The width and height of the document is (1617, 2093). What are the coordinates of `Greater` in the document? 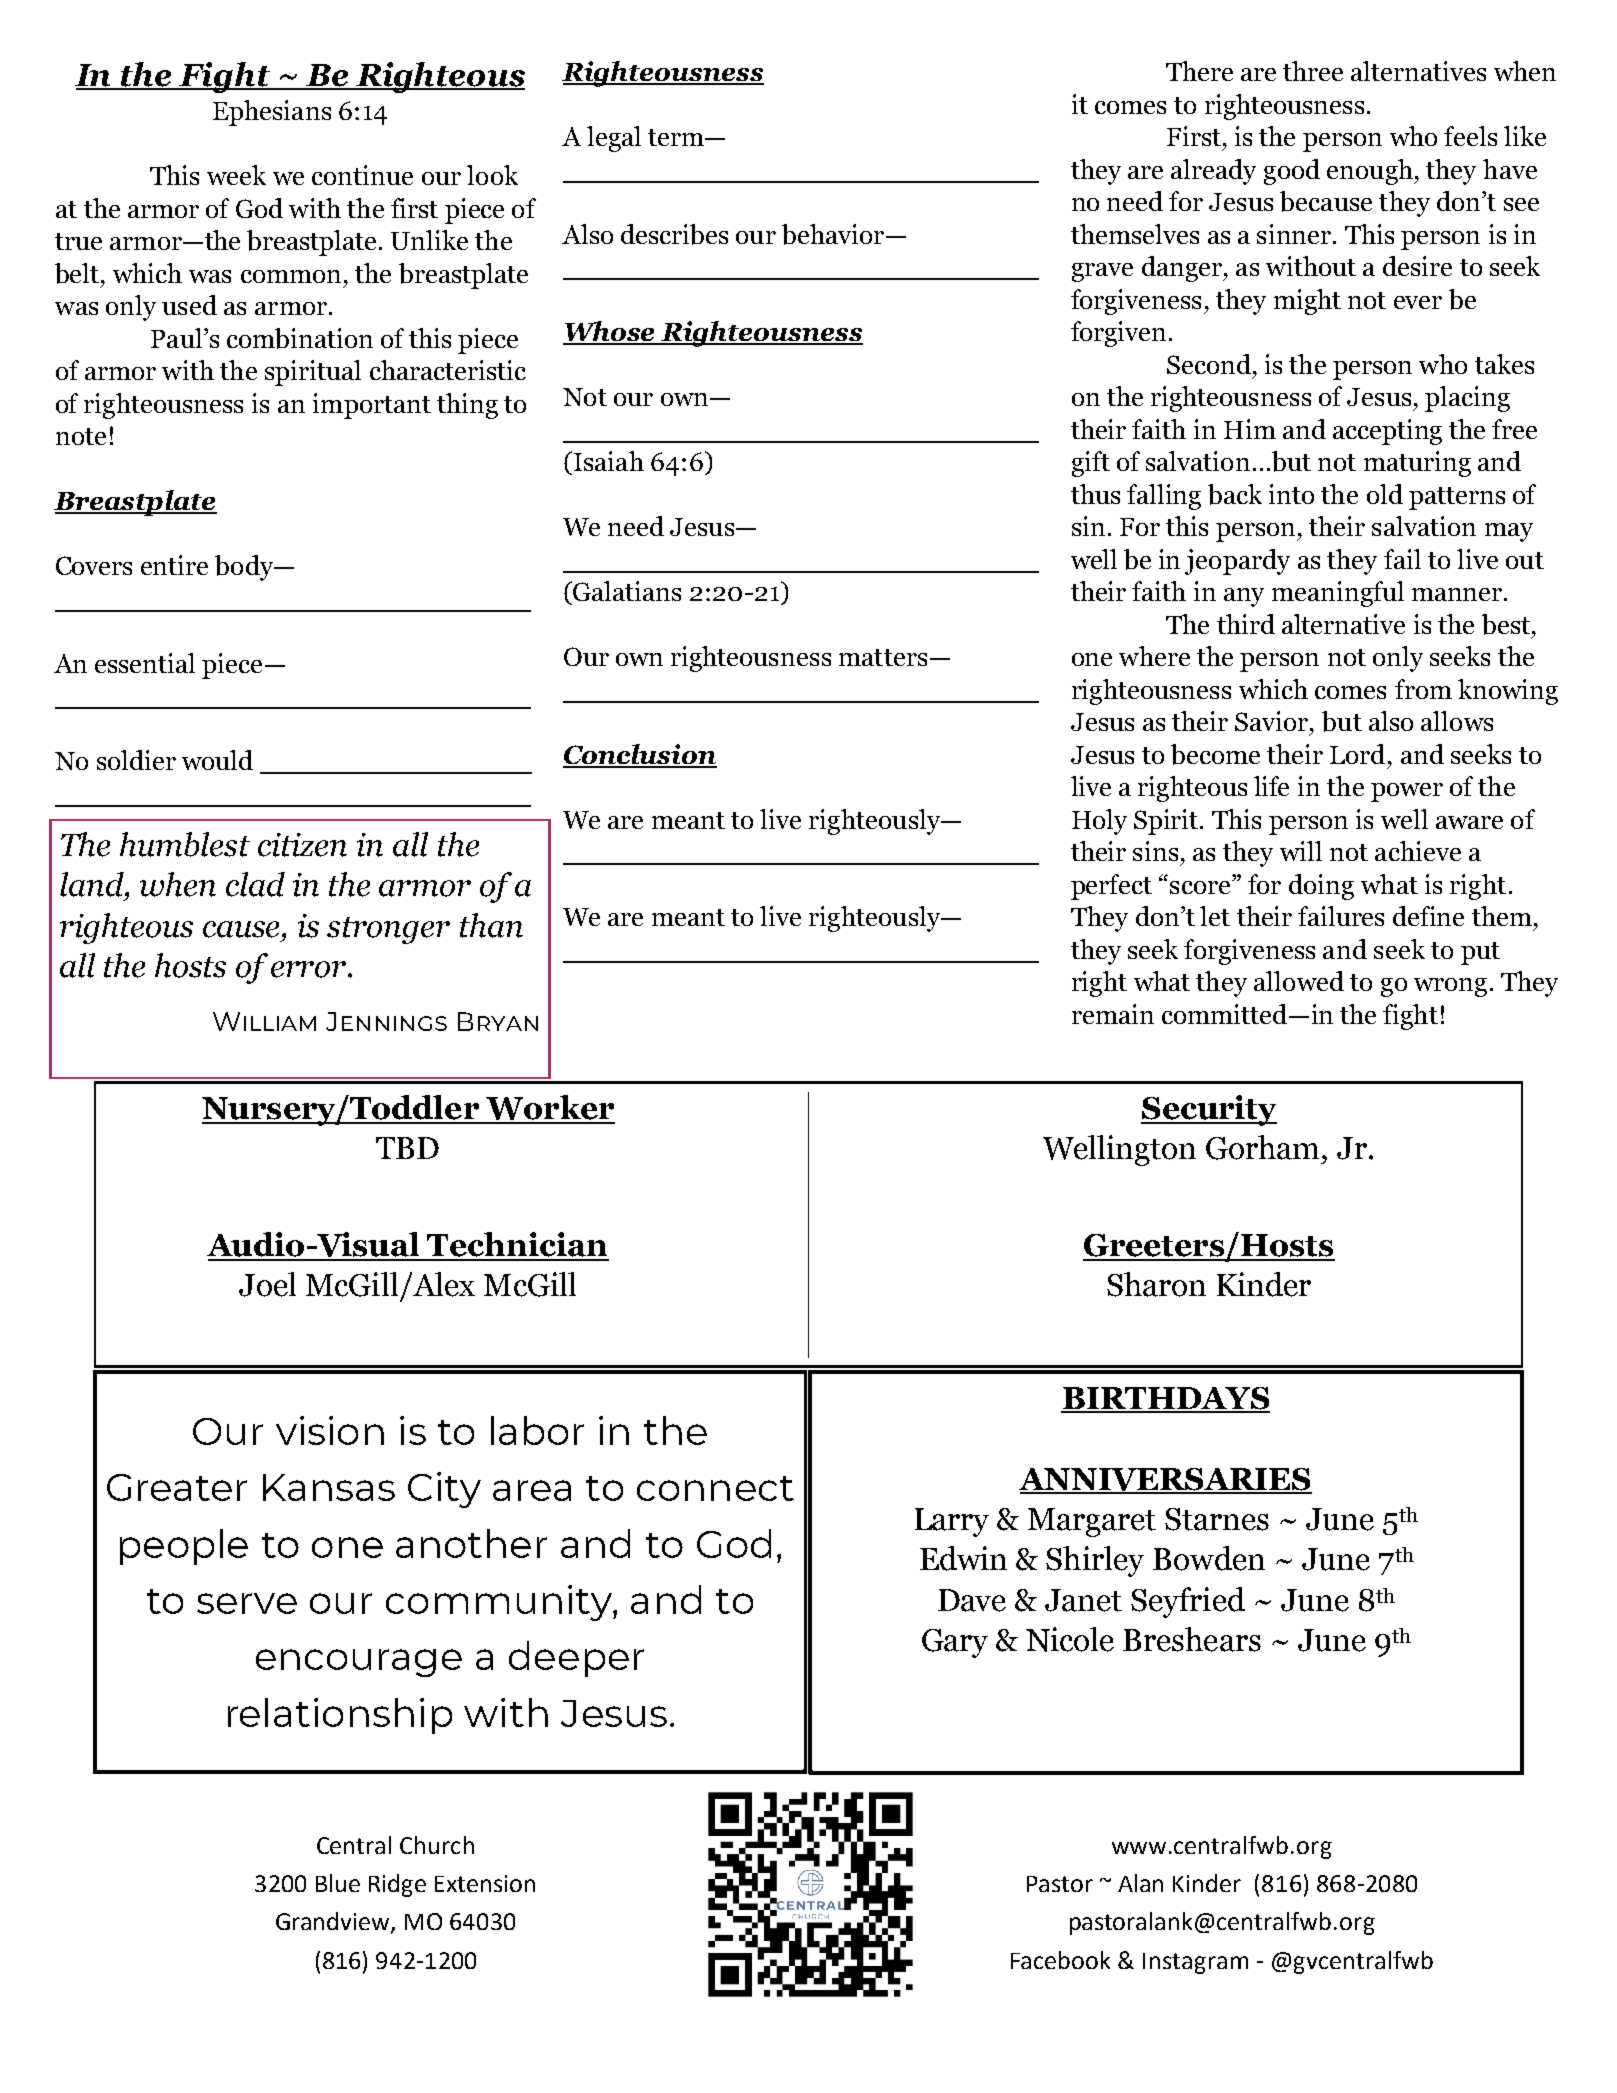 It's located at (177, 1487).
